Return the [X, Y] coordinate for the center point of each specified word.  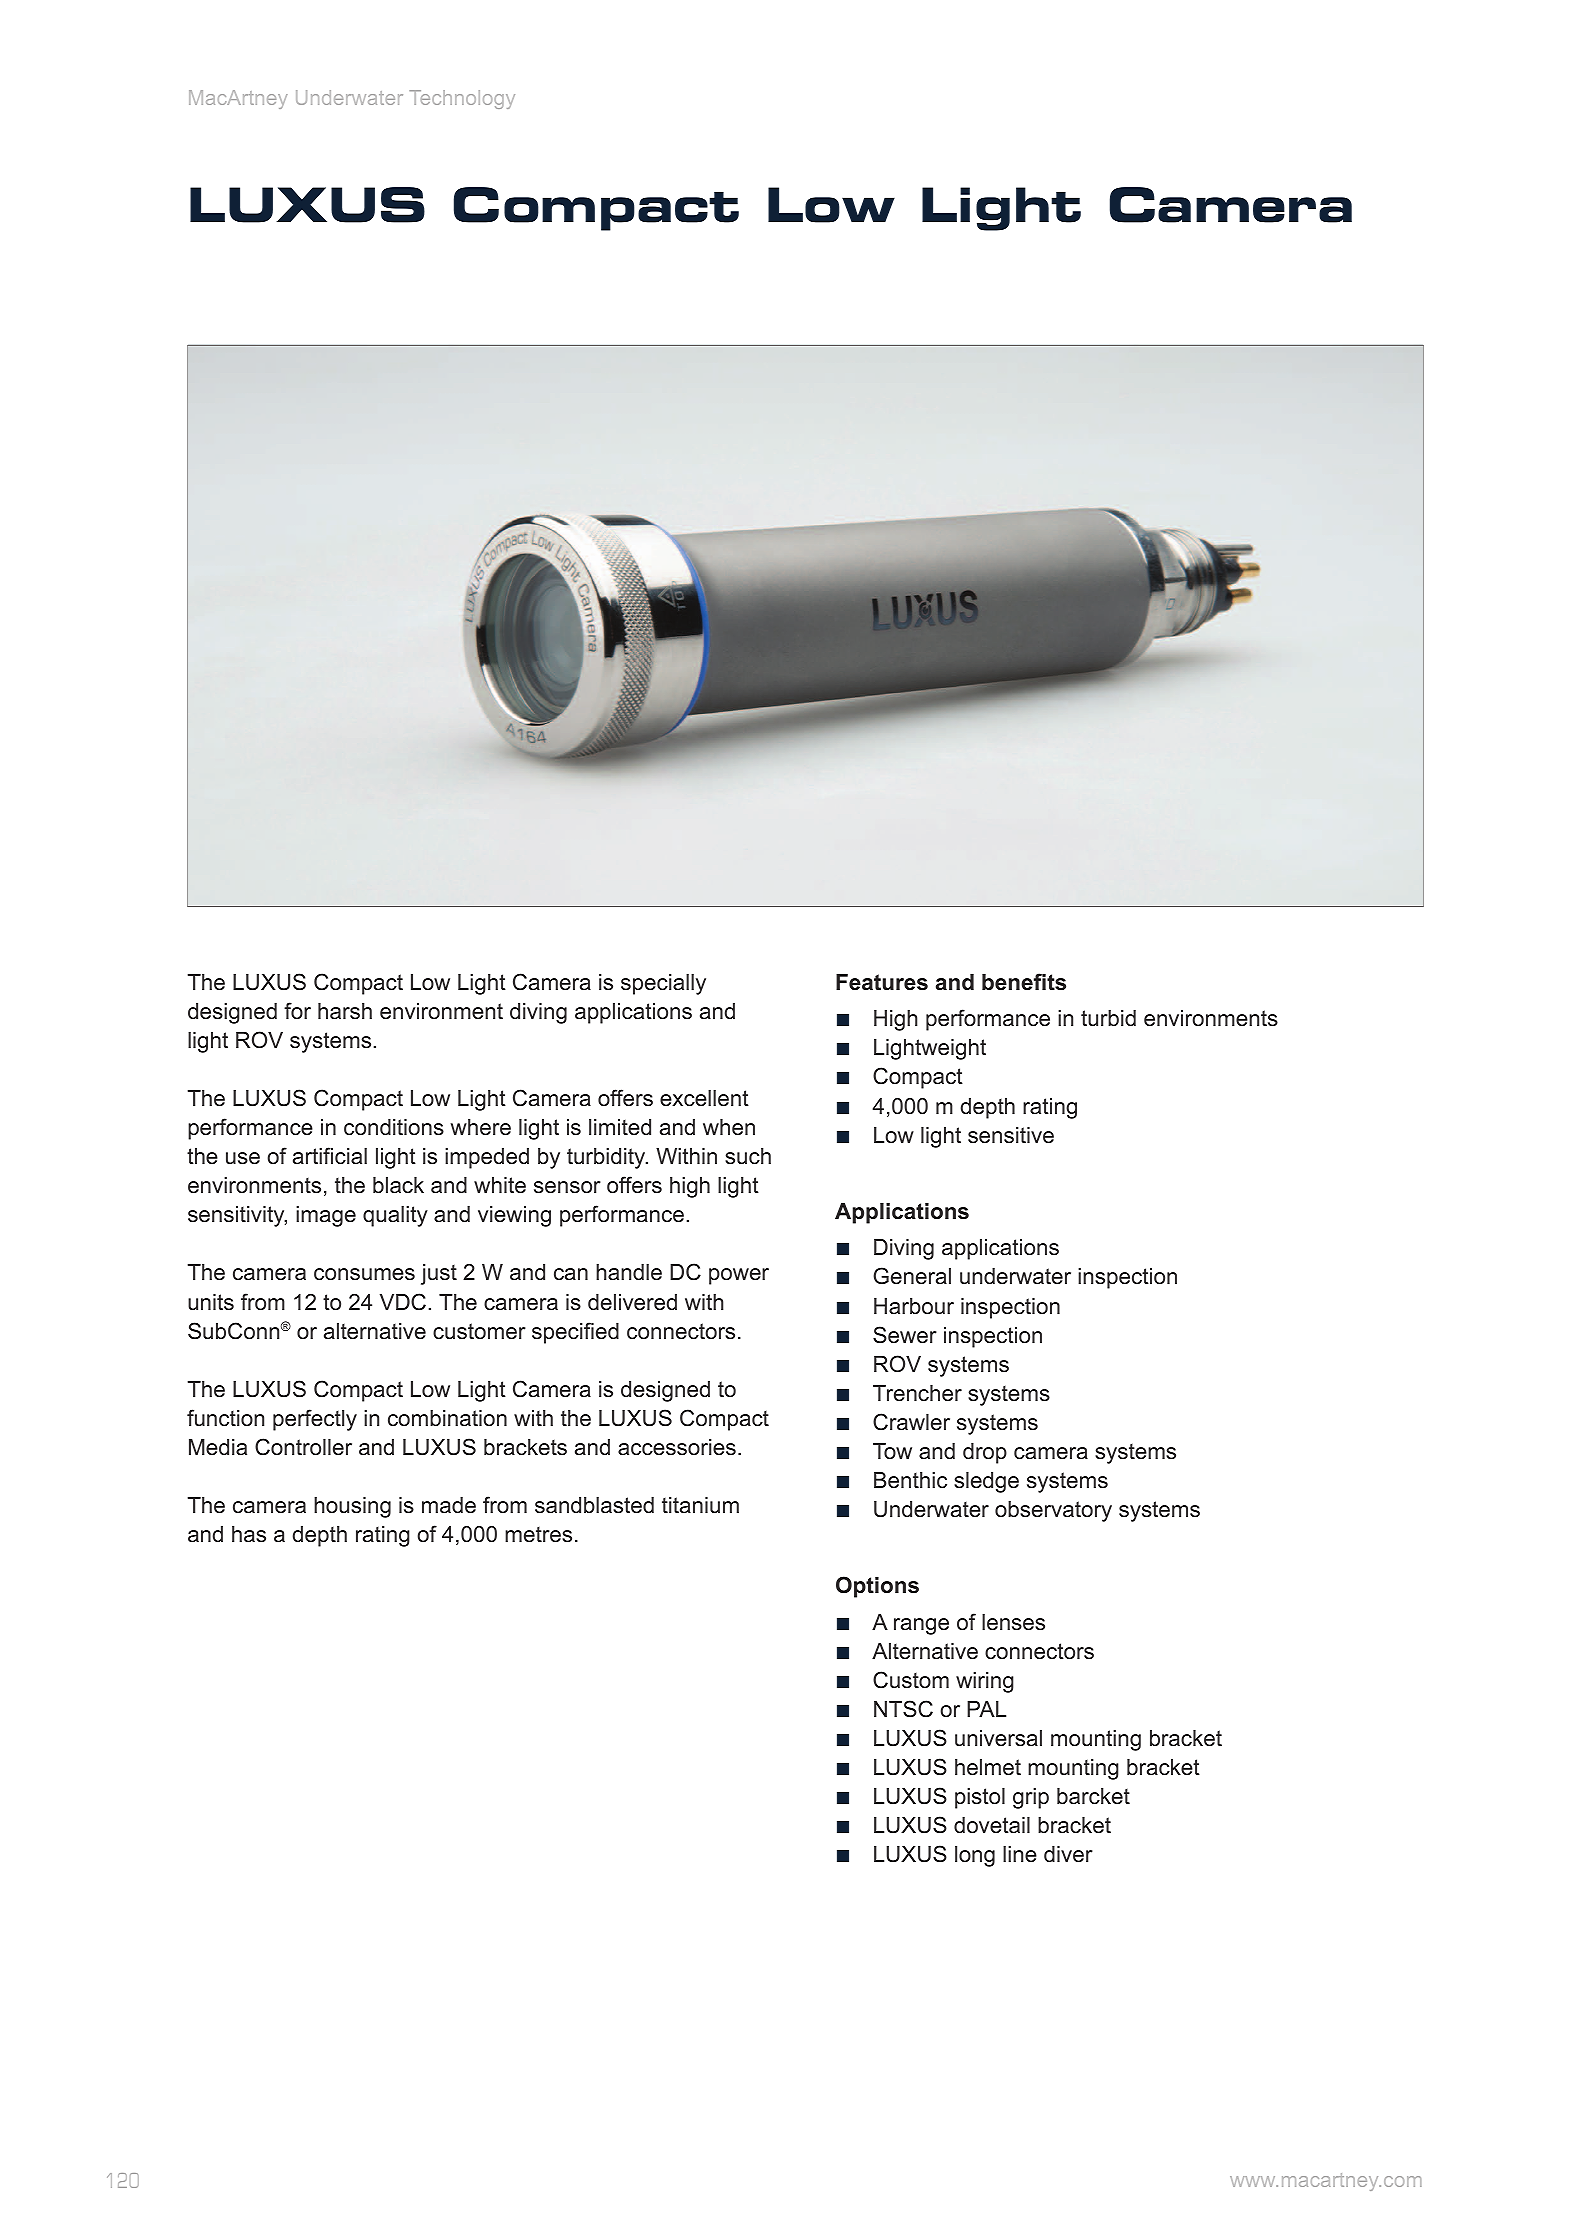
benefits [1024, 982]
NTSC [903, 1709]
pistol [980, 1798]
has [249, 1534]
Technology [462, 99]
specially [663, 984]
